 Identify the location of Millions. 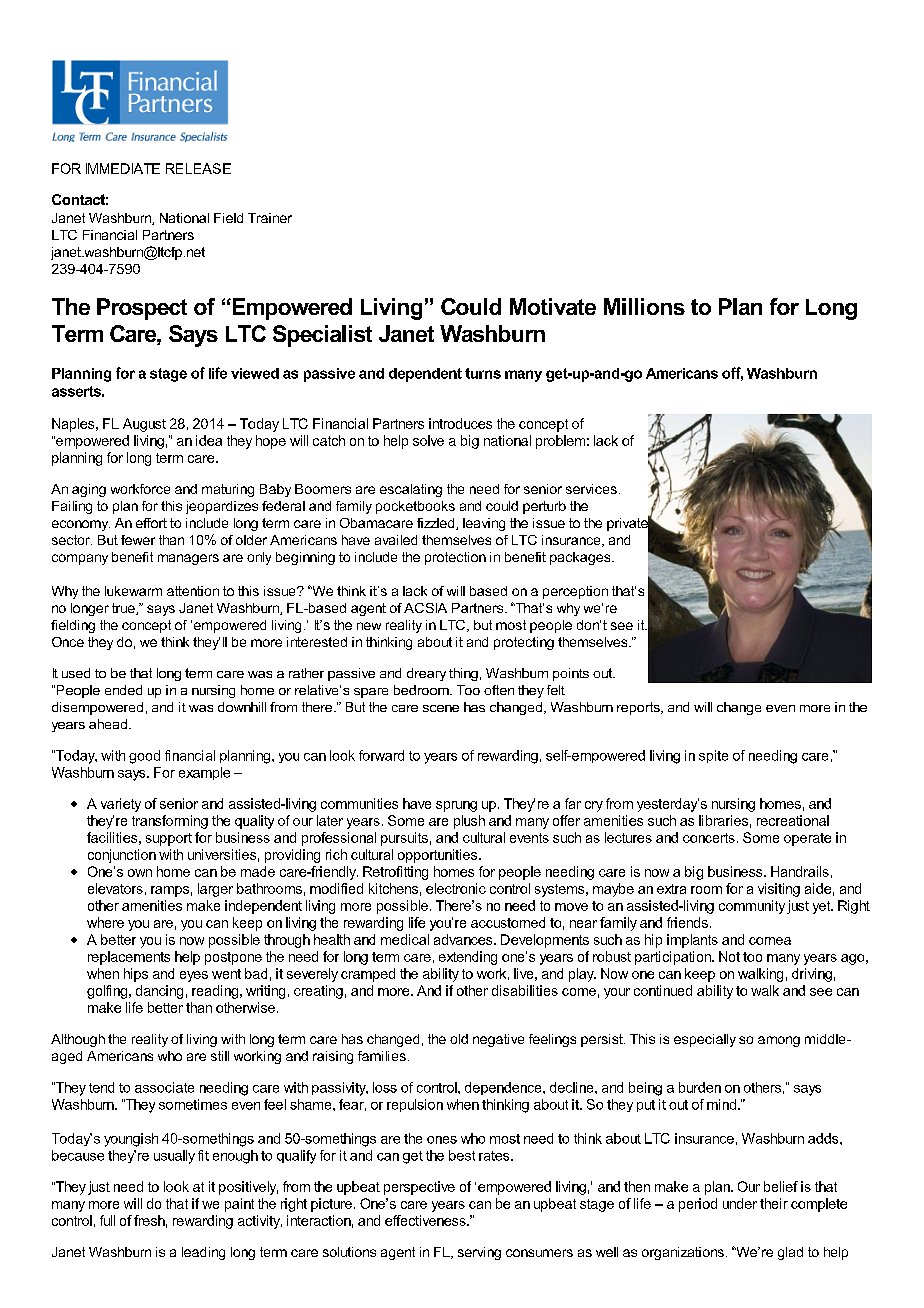
(644, 306).
